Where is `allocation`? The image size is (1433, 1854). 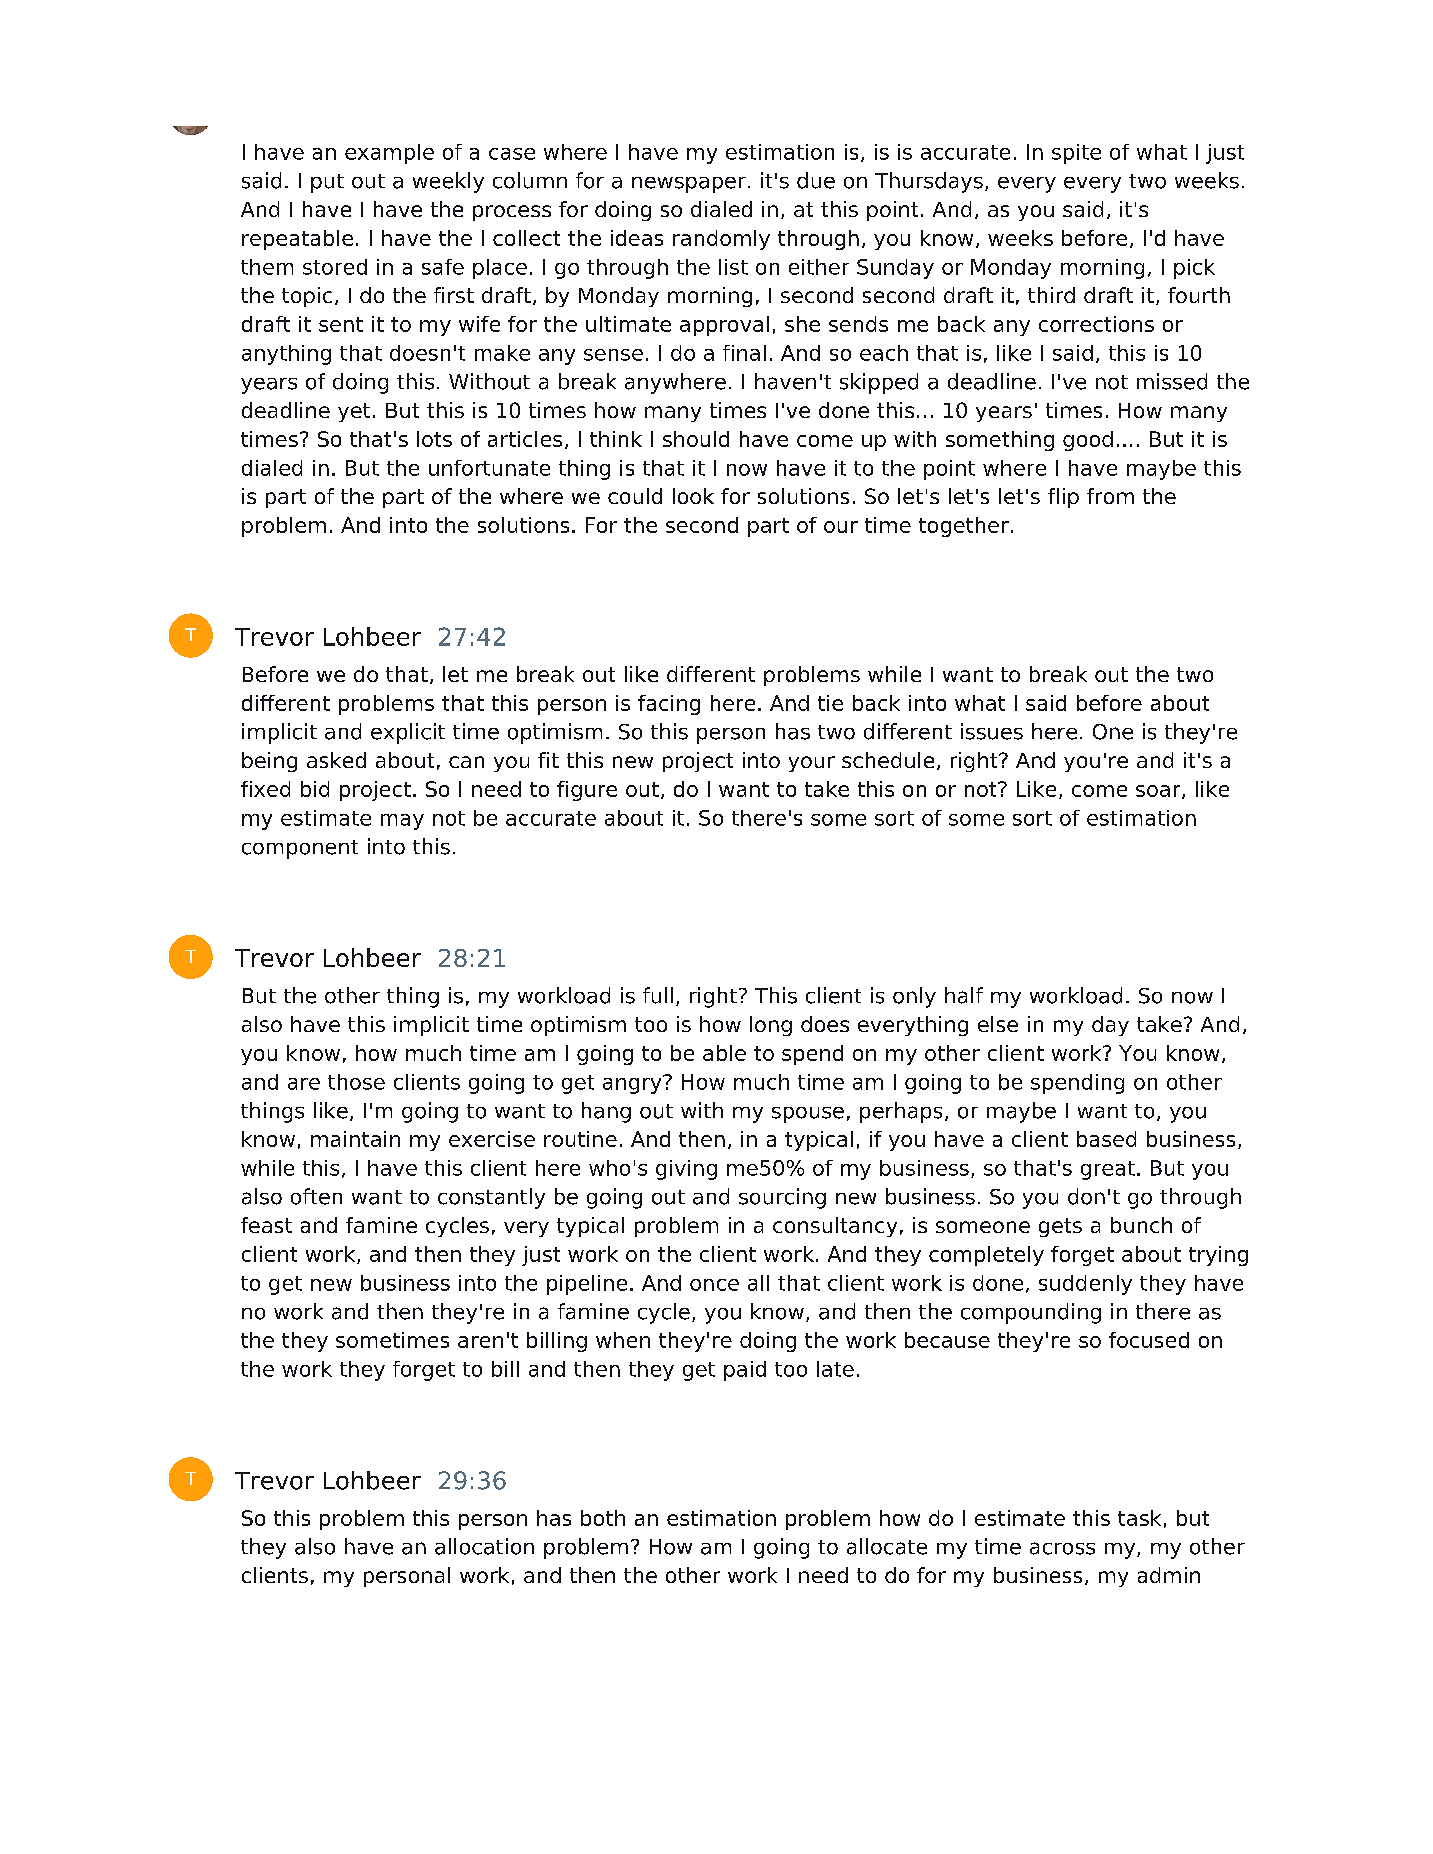
allocation is located at coordinates (484, 1546).
